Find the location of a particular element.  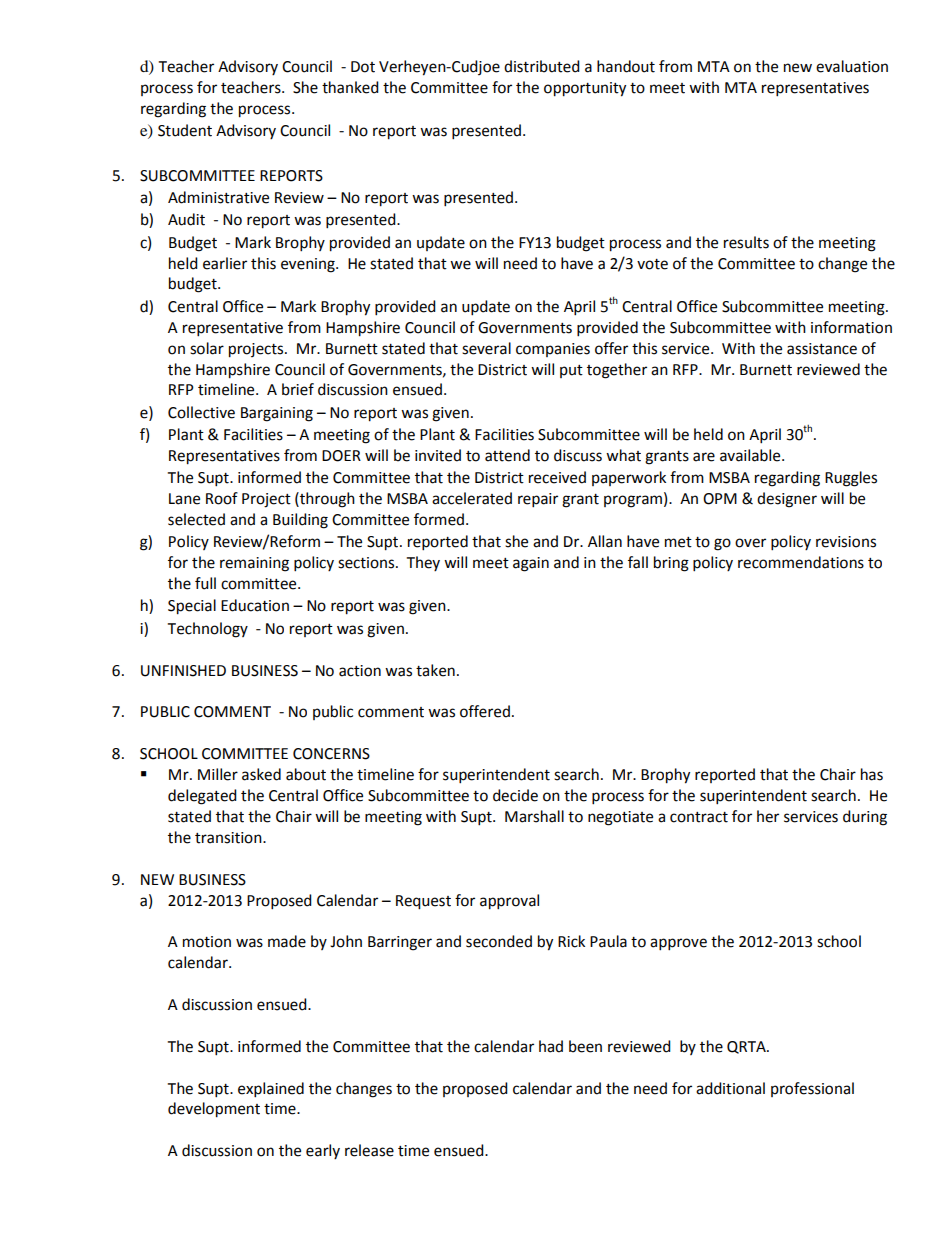

available is located at coordinates (751, 455).
